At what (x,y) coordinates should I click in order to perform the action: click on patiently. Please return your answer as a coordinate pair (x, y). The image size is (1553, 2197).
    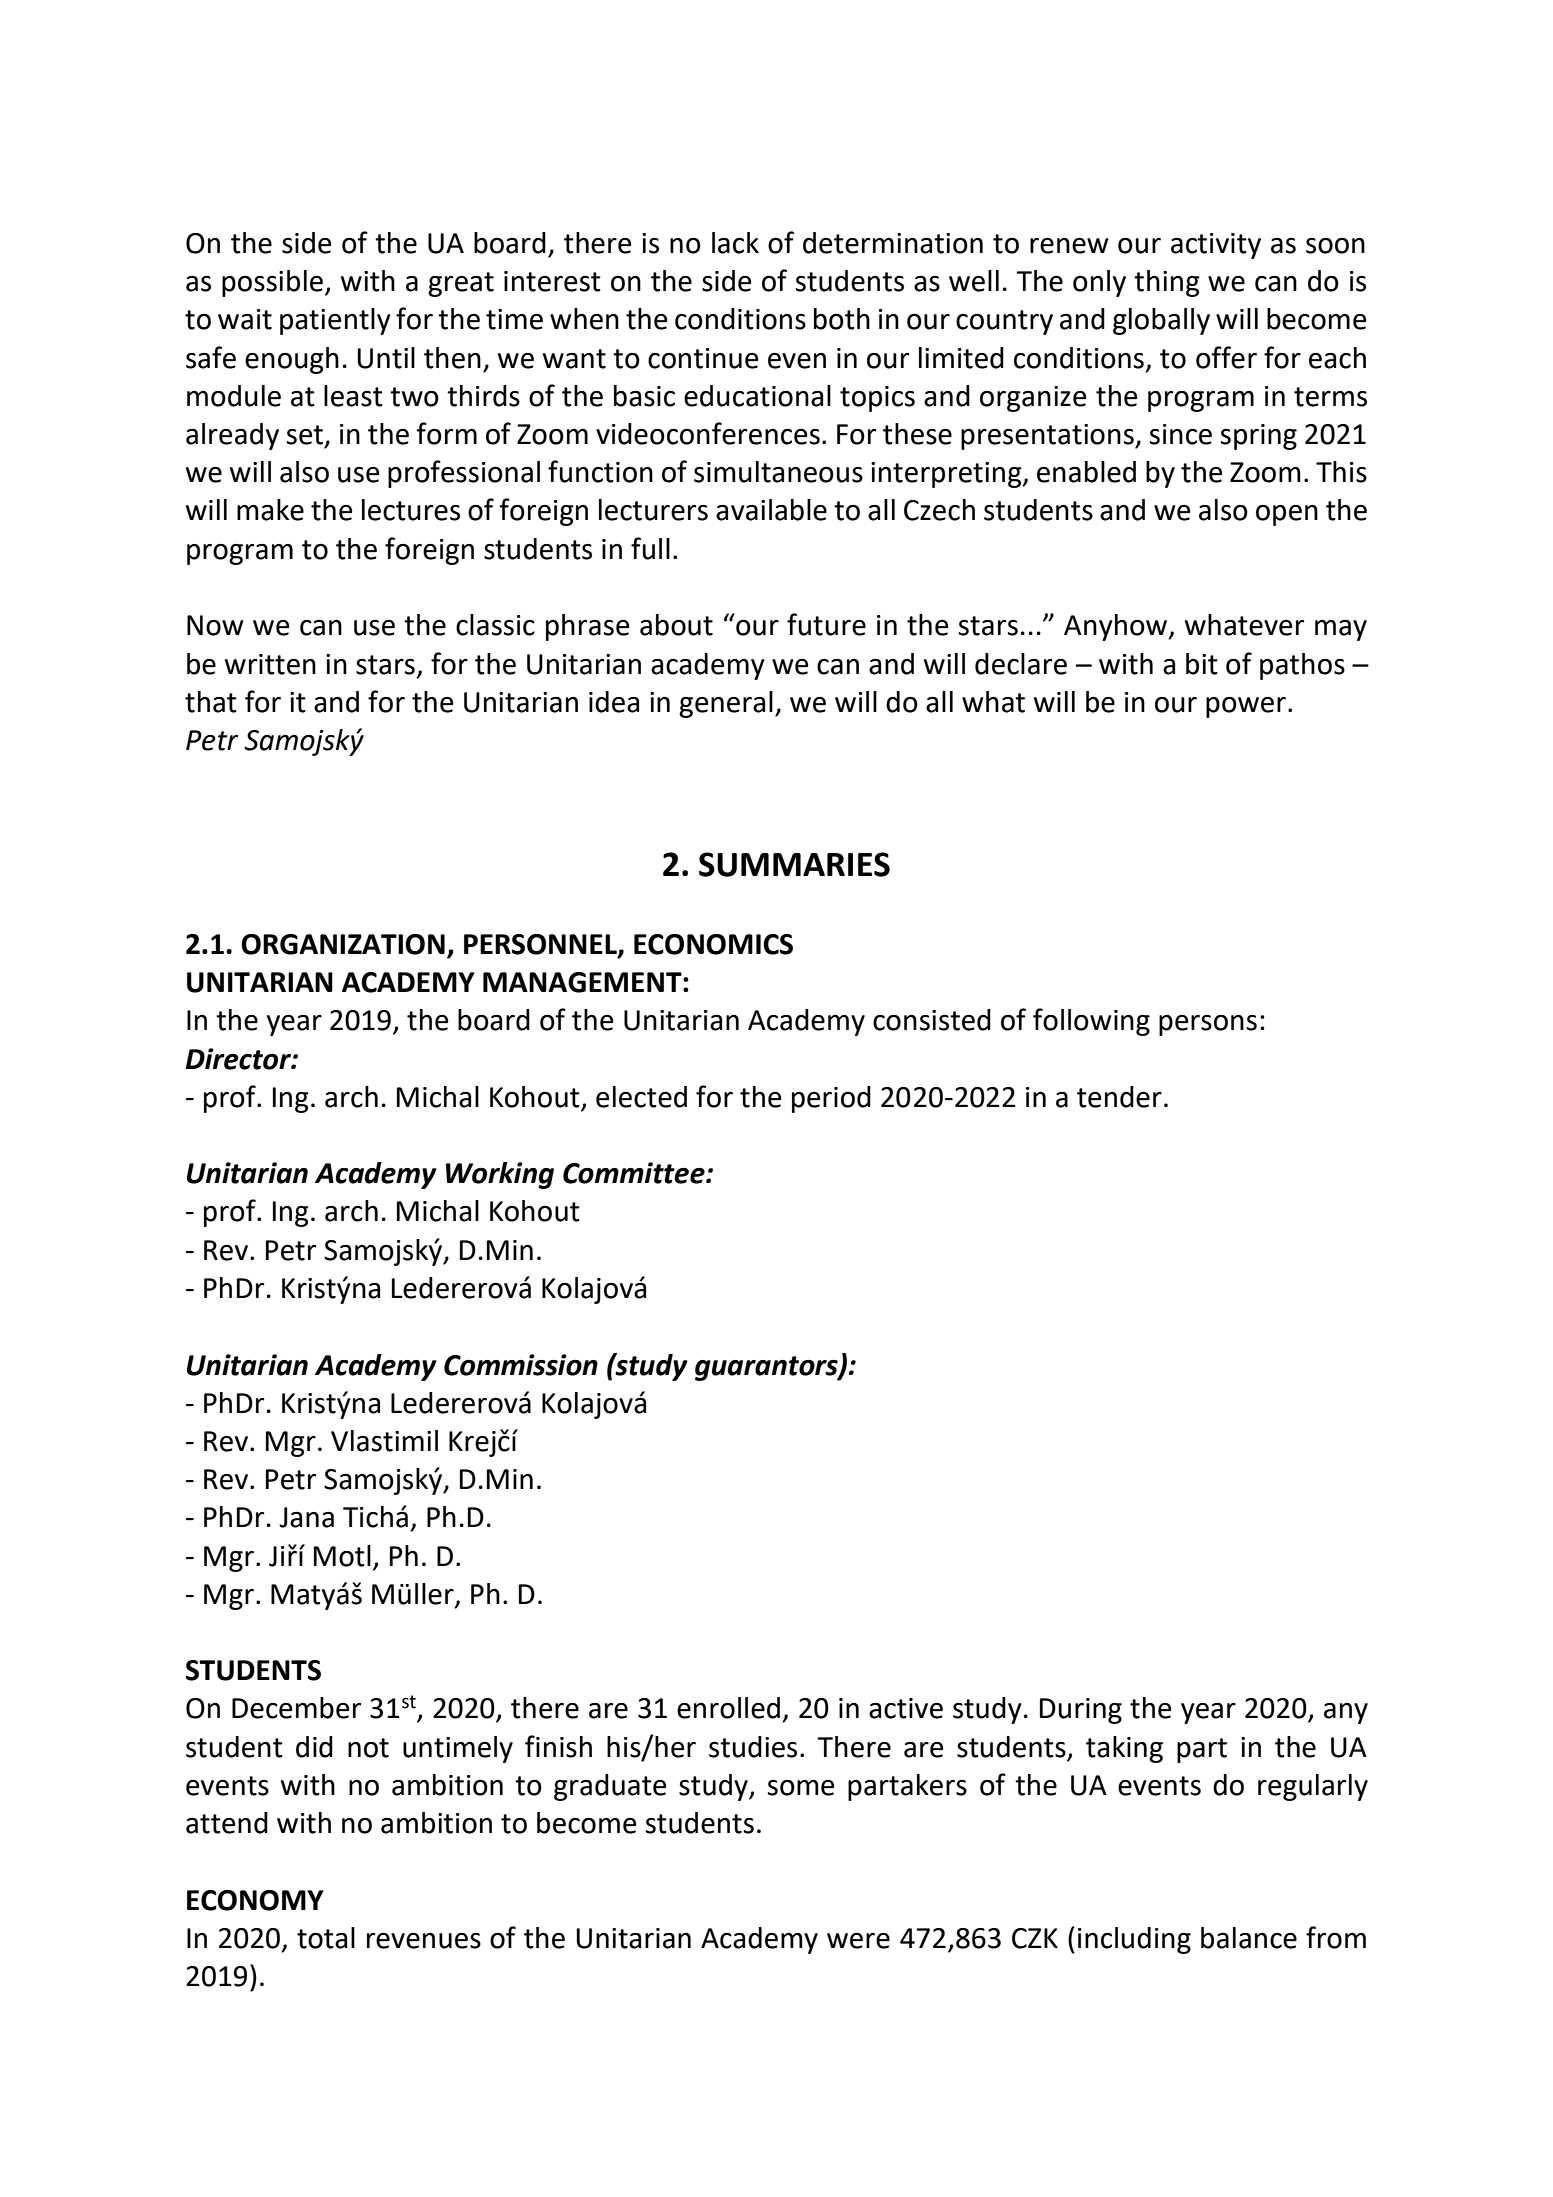
    Looking at the image, I should click on (335, 321).
